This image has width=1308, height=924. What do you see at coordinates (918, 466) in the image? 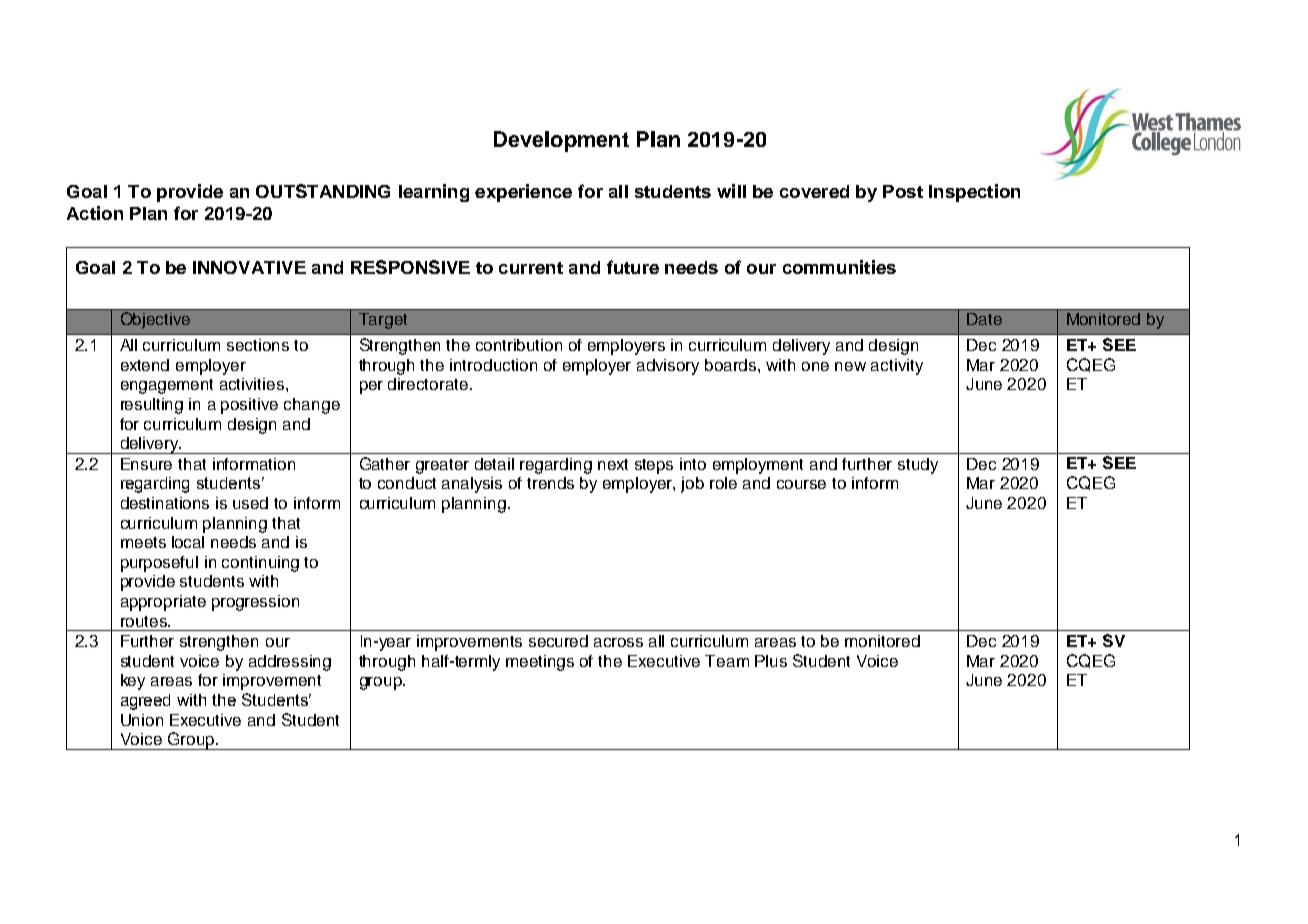
I see `study` at bounding box center [918, 466].
